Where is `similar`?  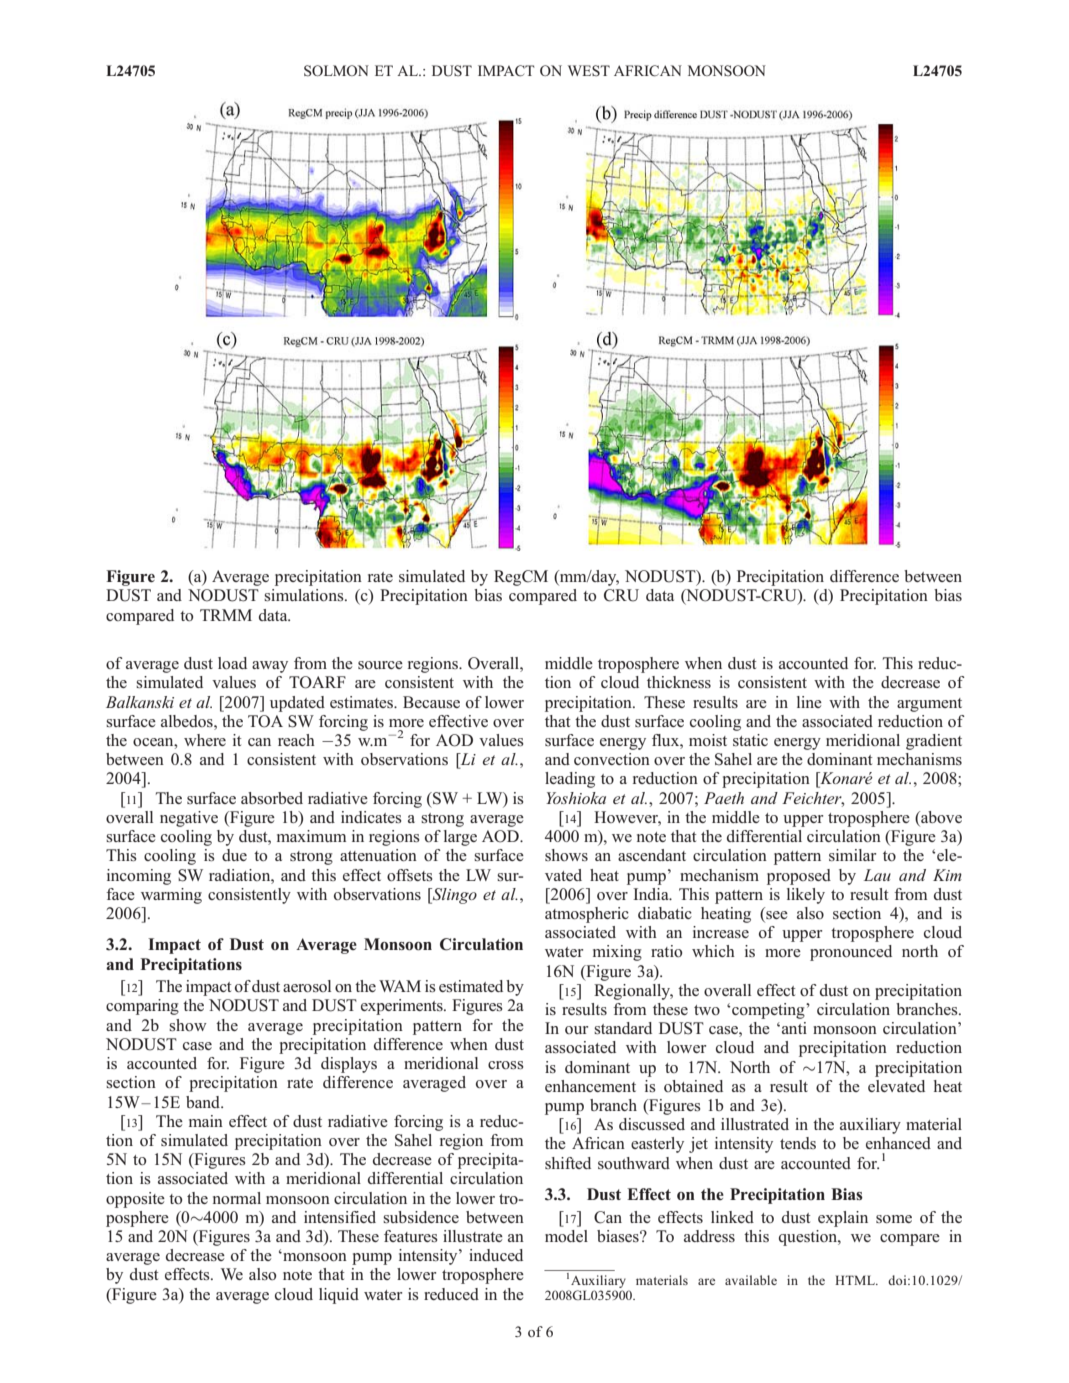 similar is located at coordinates (852, 855).
